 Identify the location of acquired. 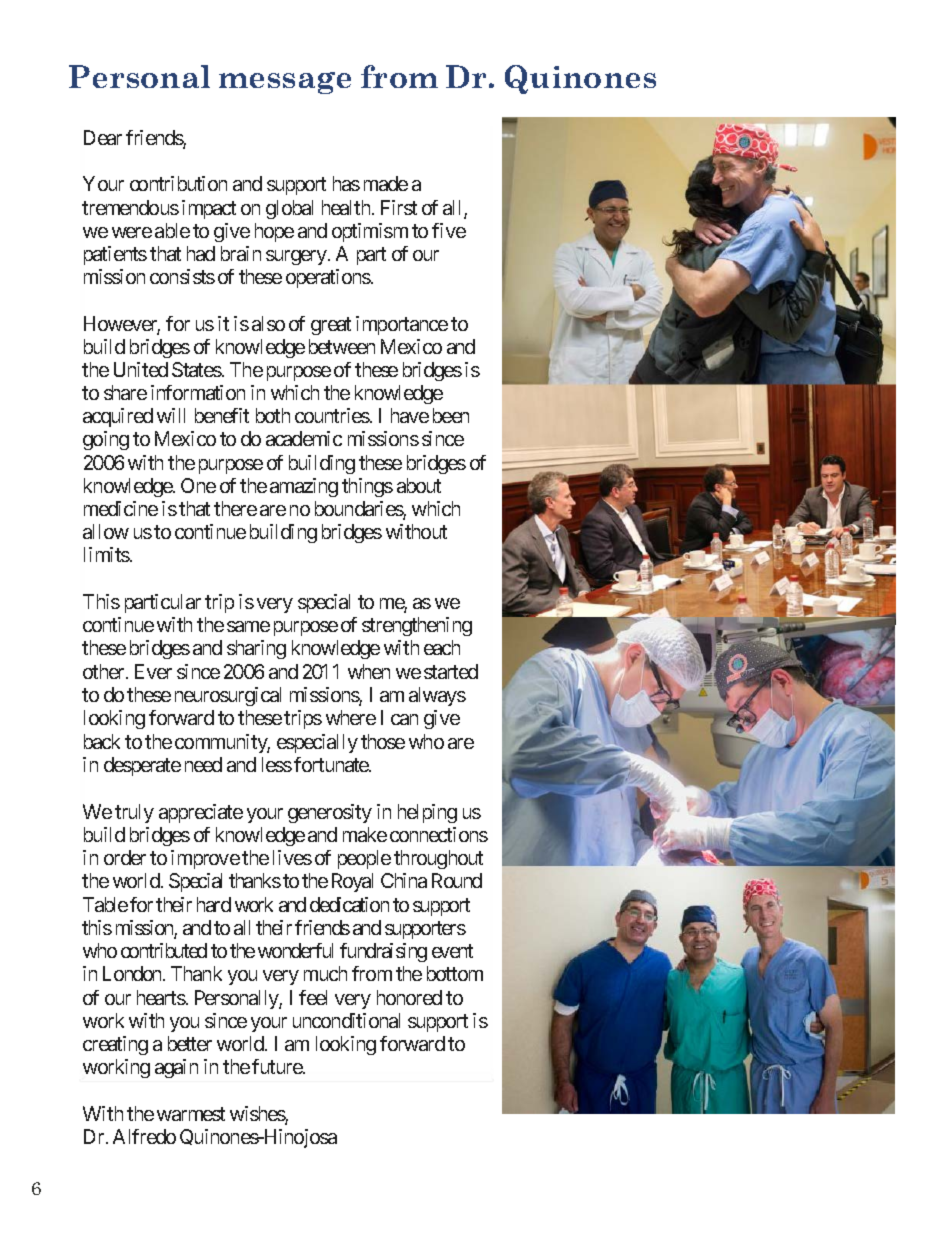
(118, 417).
